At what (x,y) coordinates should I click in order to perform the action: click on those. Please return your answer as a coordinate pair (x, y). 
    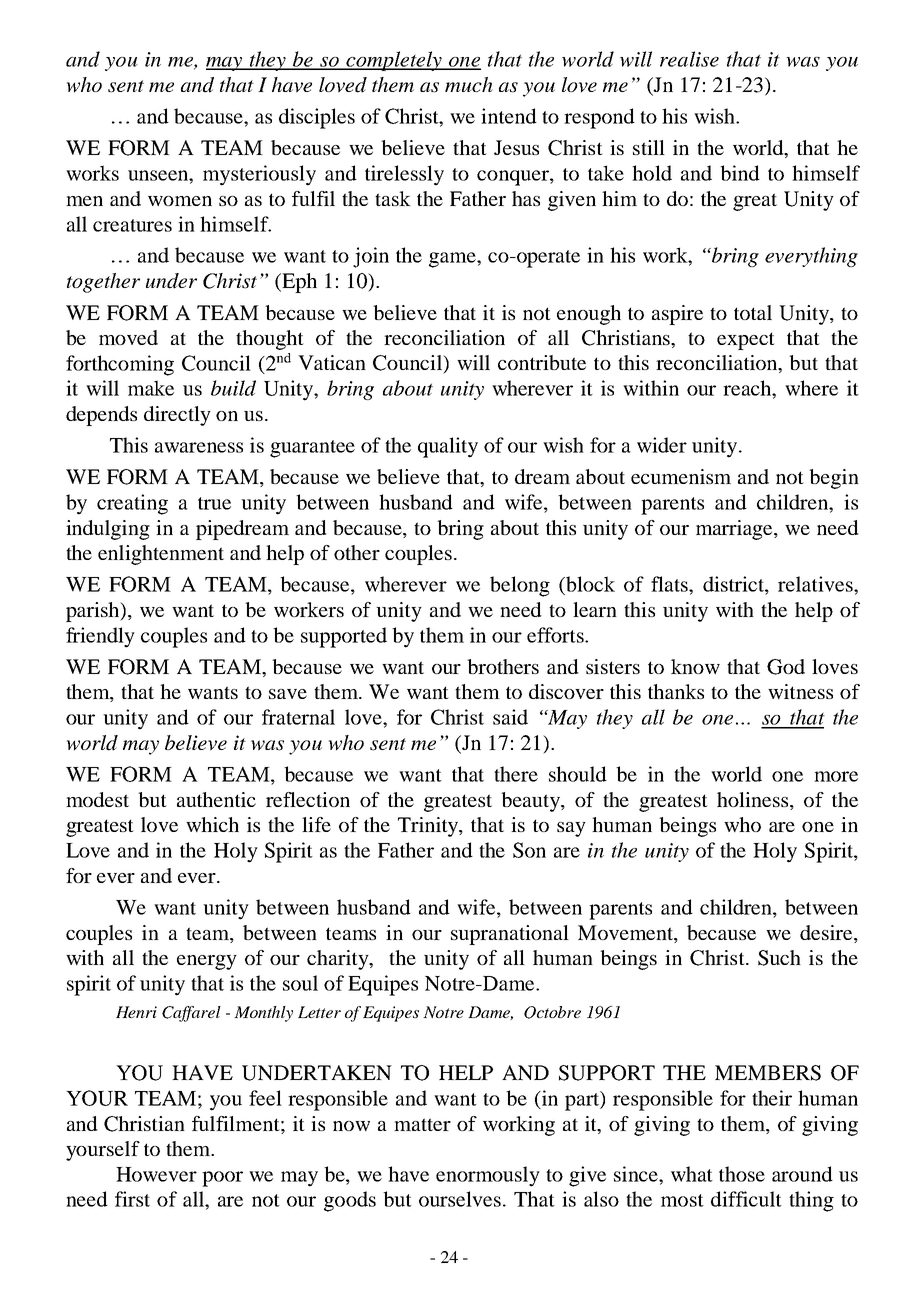
    Looking at the image, I should click on (742, 1174).
